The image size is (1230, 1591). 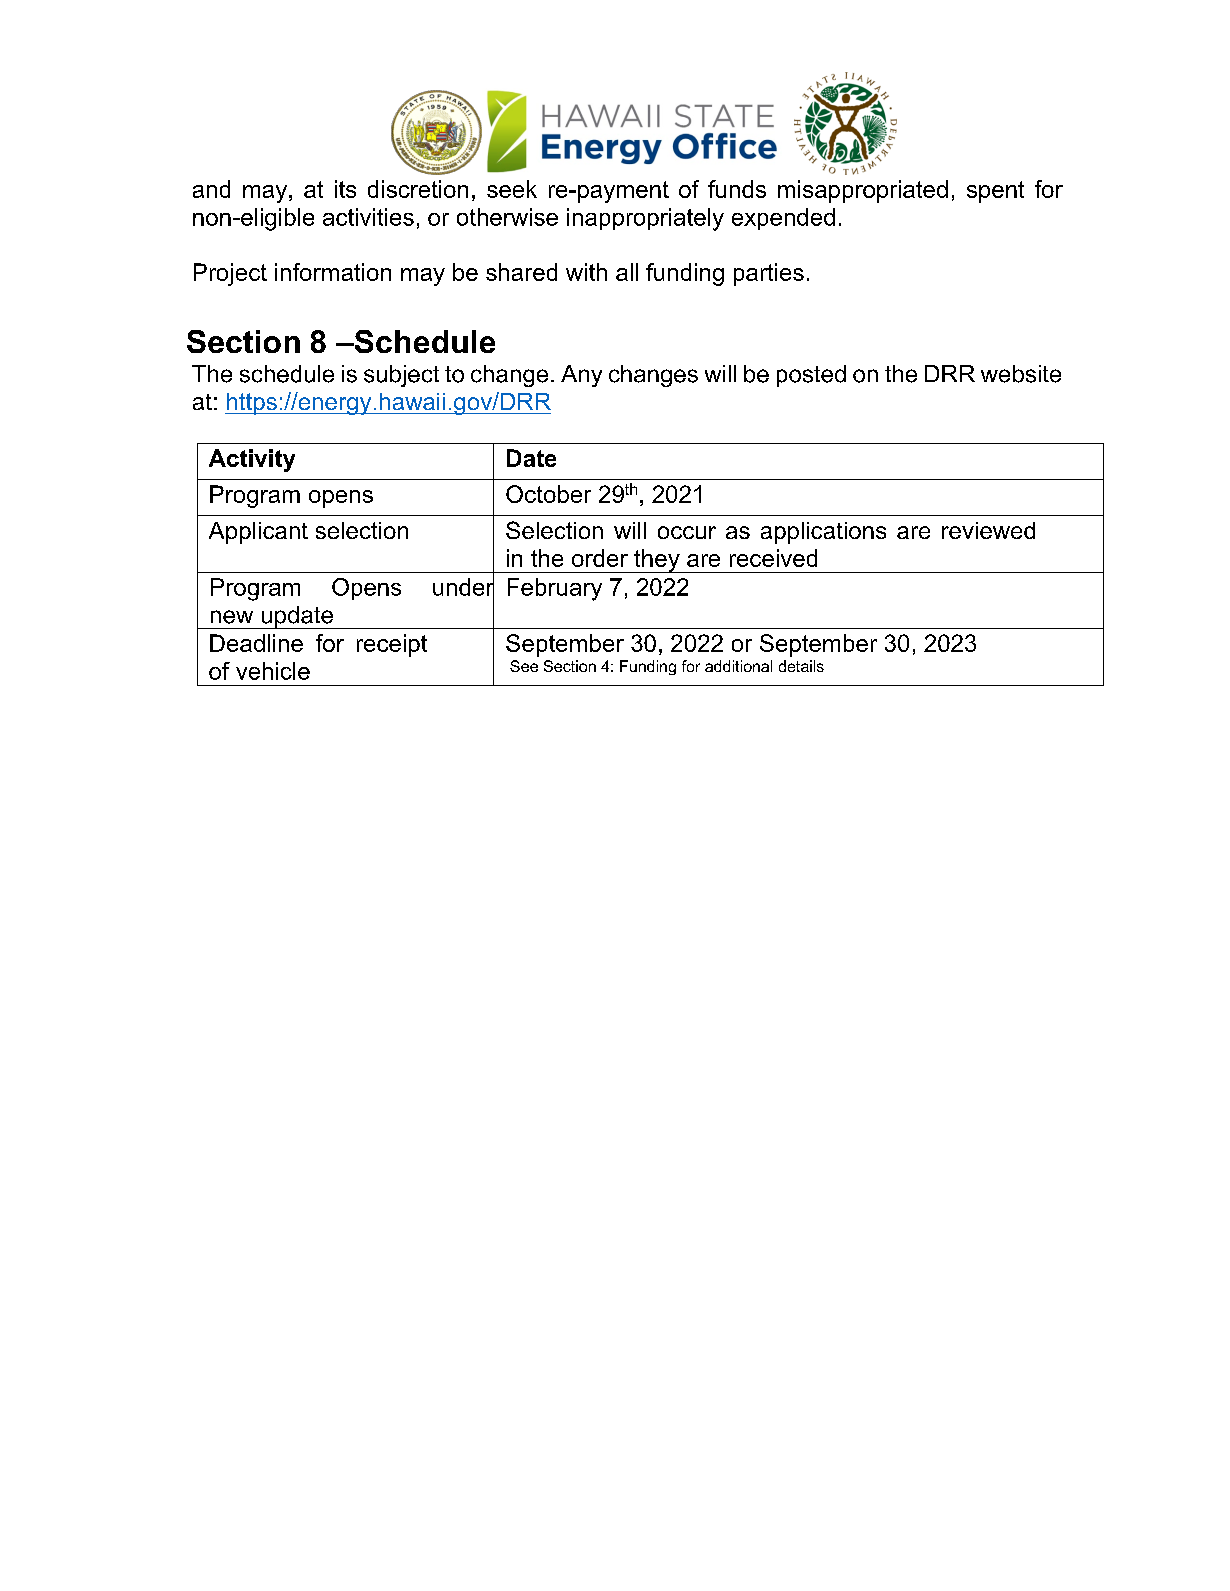 I want to click on subject, so click(x=401, y=376).
